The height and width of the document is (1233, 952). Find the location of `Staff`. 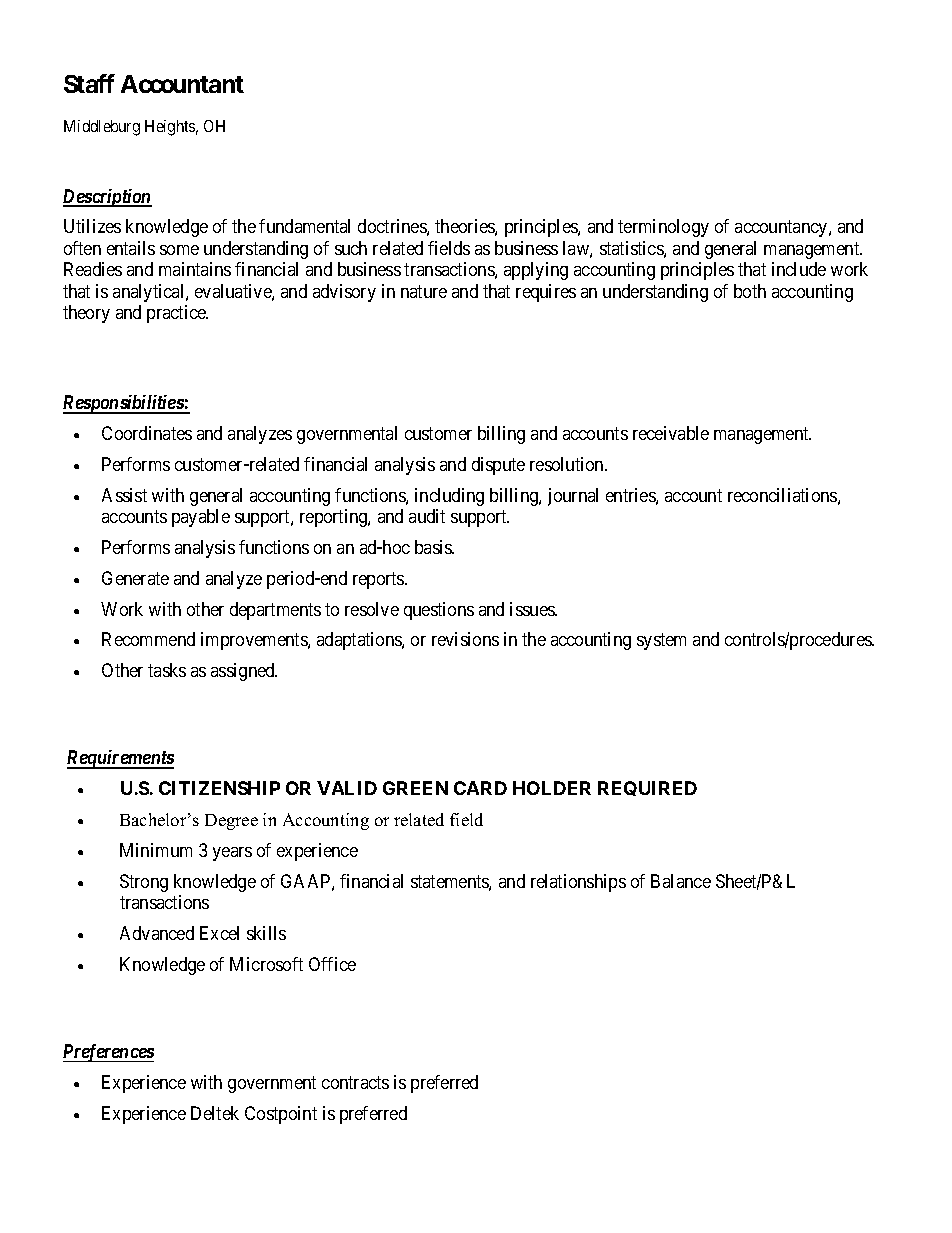

Staff is located at coordinates (89, 83).
